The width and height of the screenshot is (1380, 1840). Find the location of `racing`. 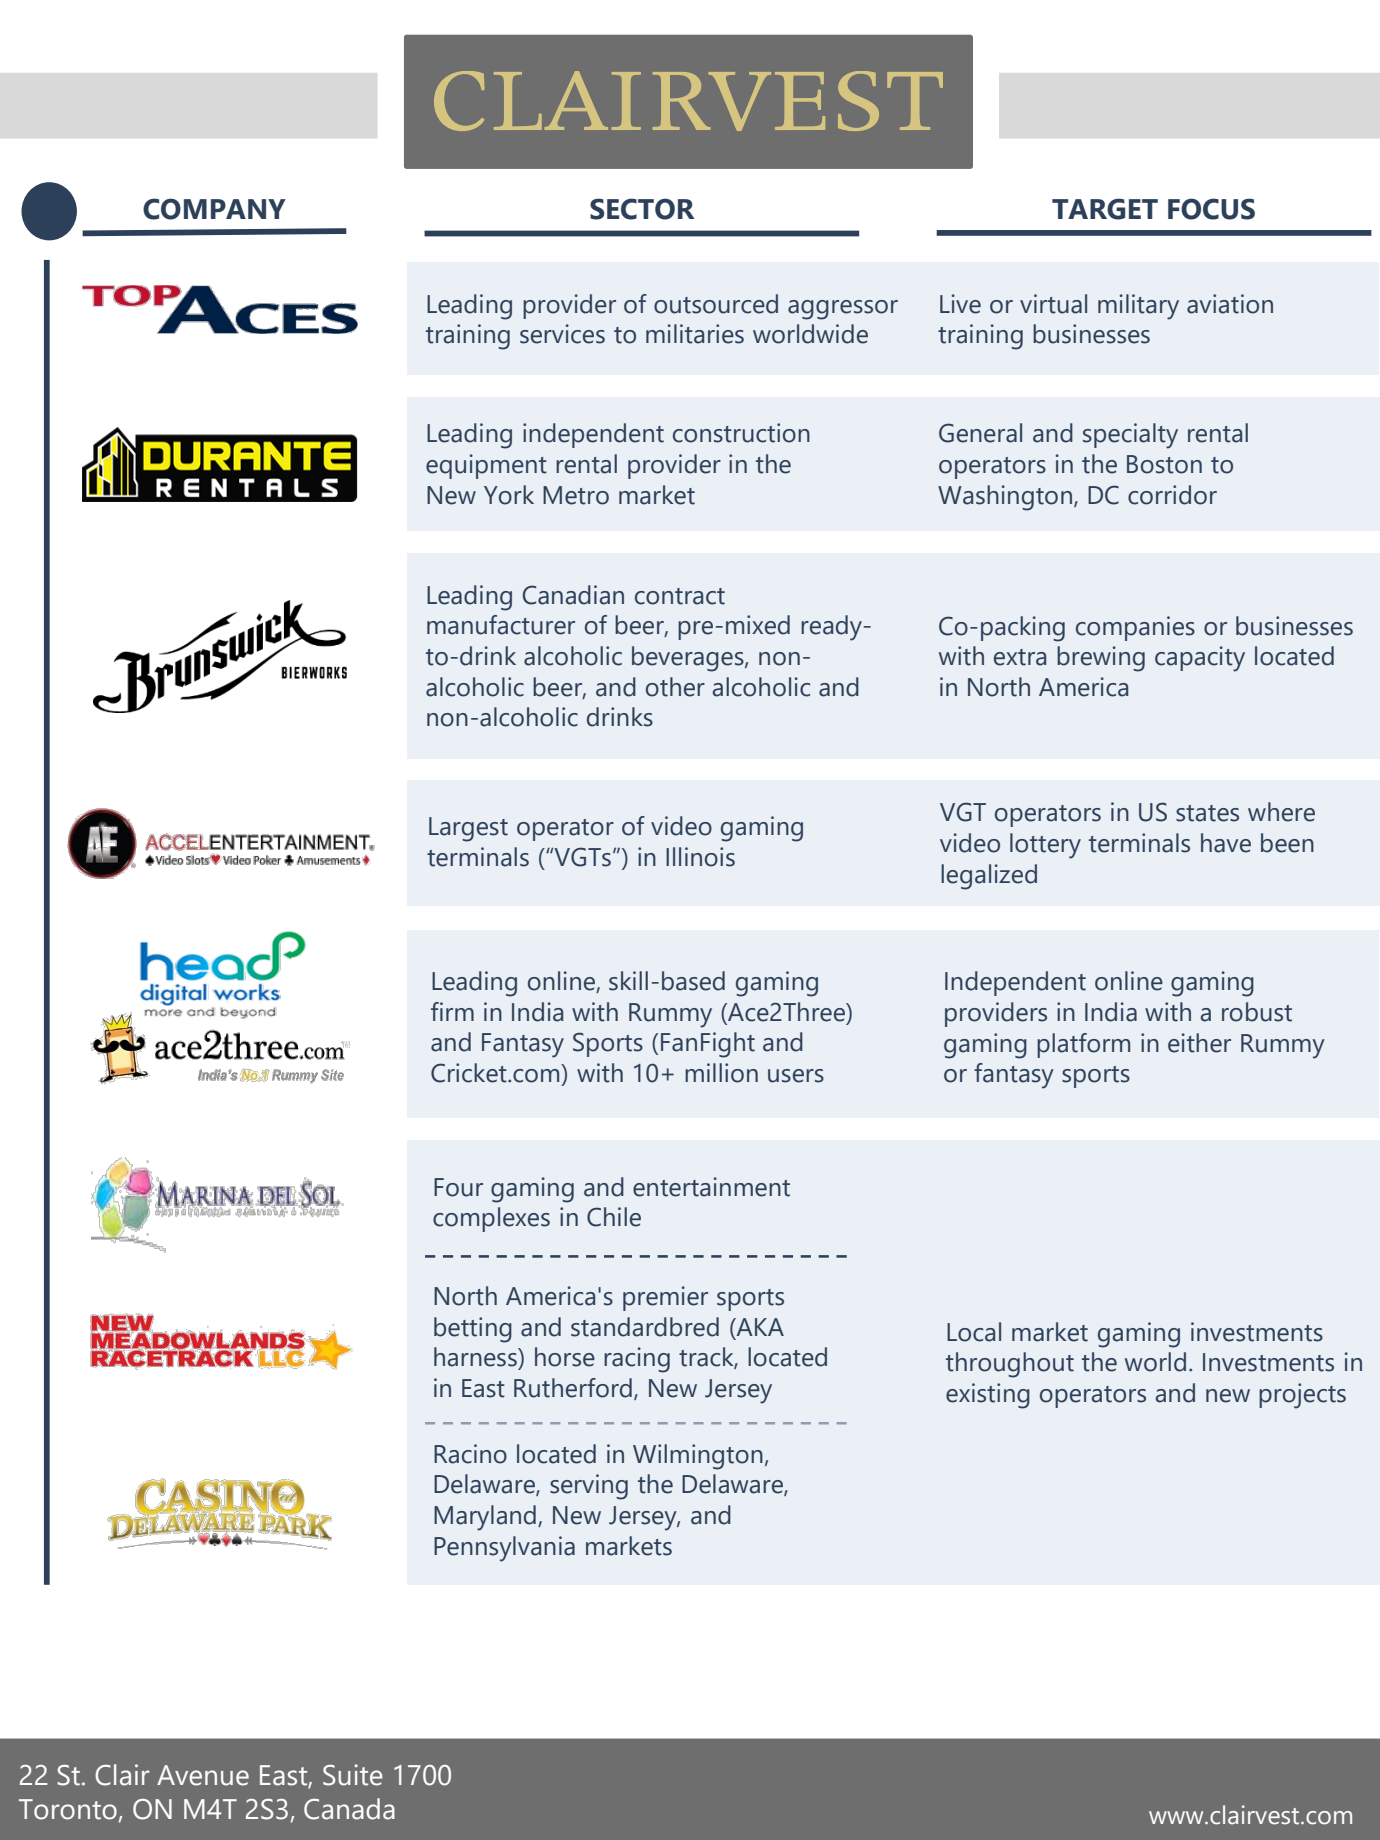

racing is located at coordinates (637, 1360).
